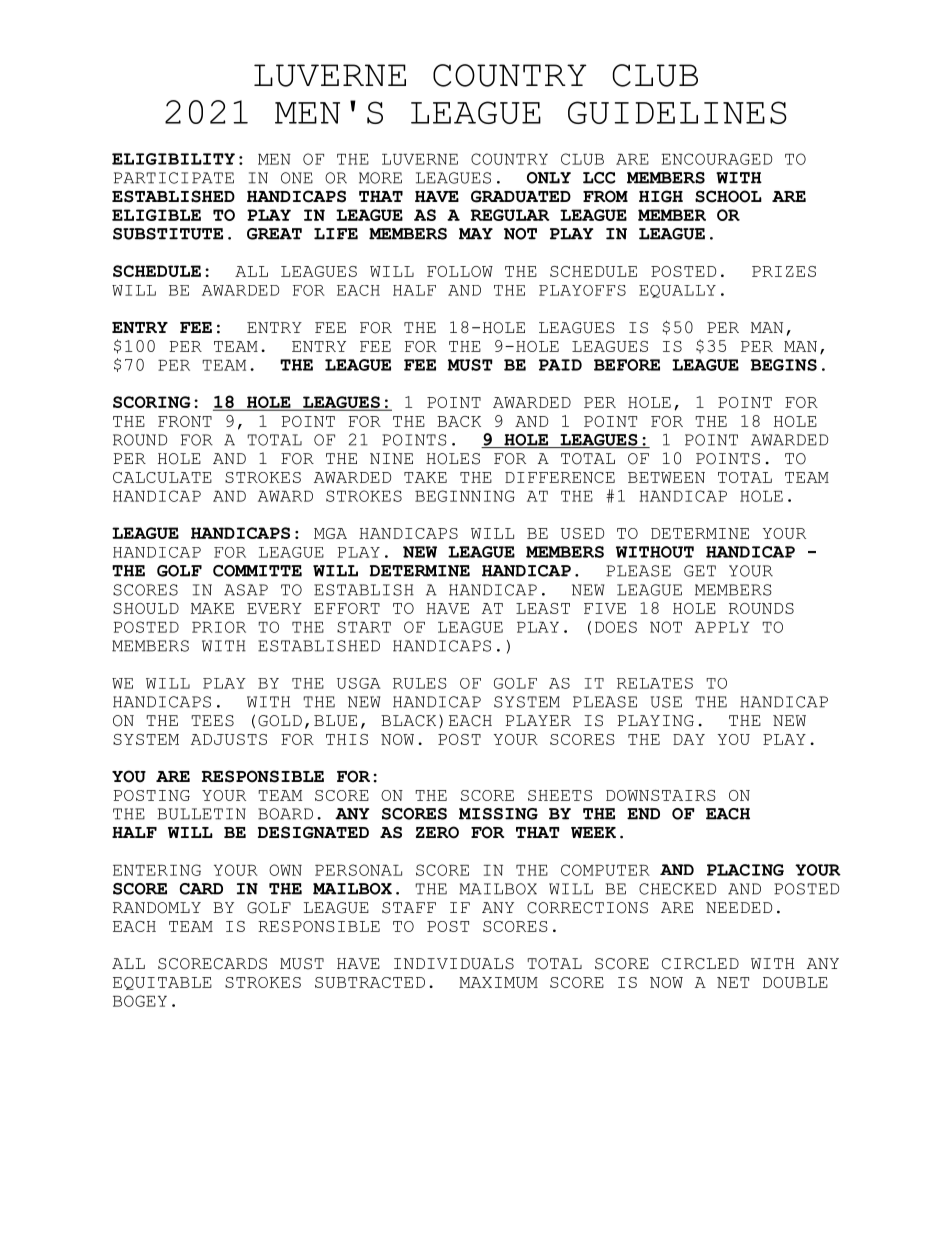 The width and height of the image is (952, 1233). Describe the element at coordinates (465, 496) in the image. I see `BEGINNING` at that location.
